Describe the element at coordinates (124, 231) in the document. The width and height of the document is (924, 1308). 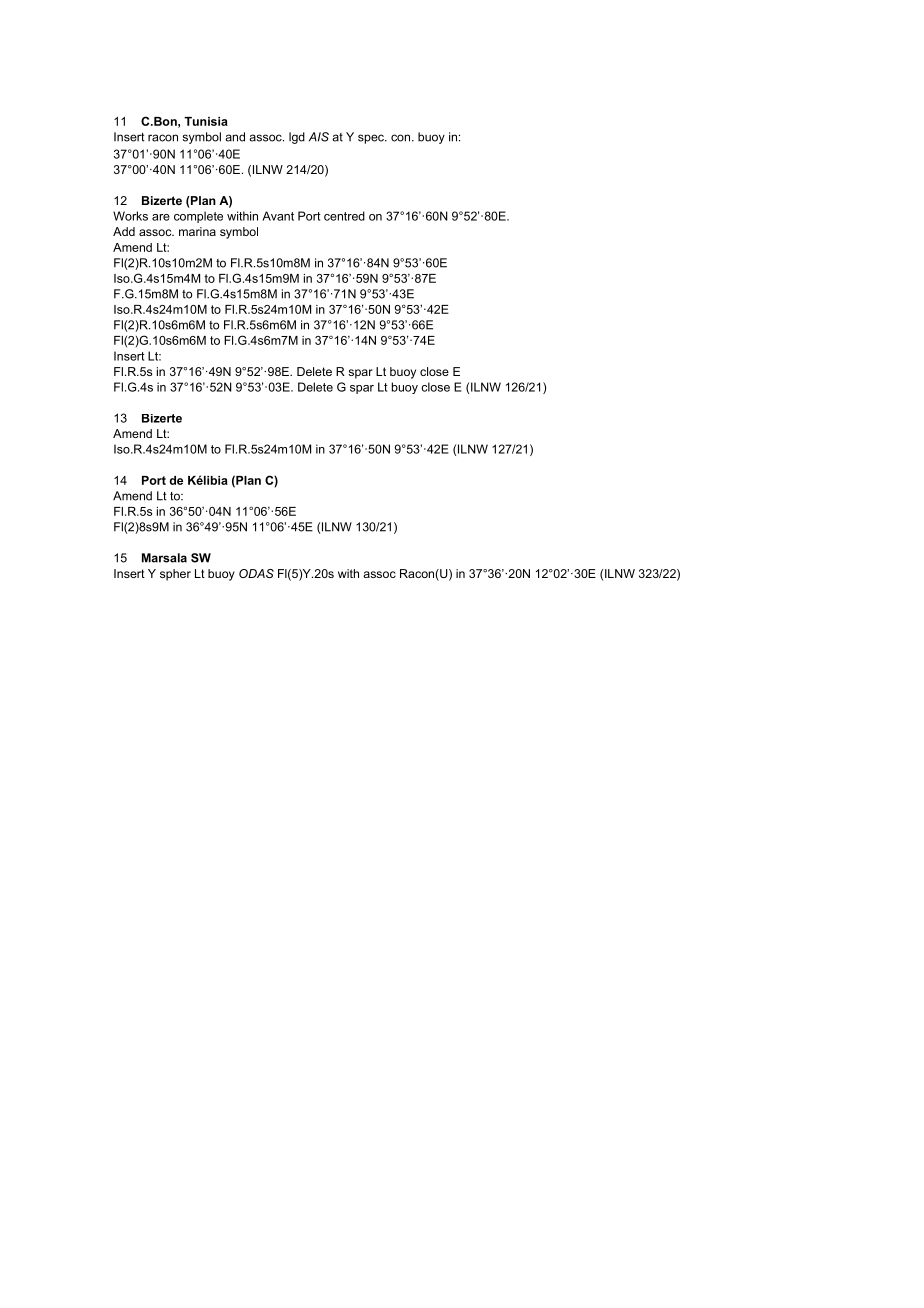
I see `Add` at that location.
